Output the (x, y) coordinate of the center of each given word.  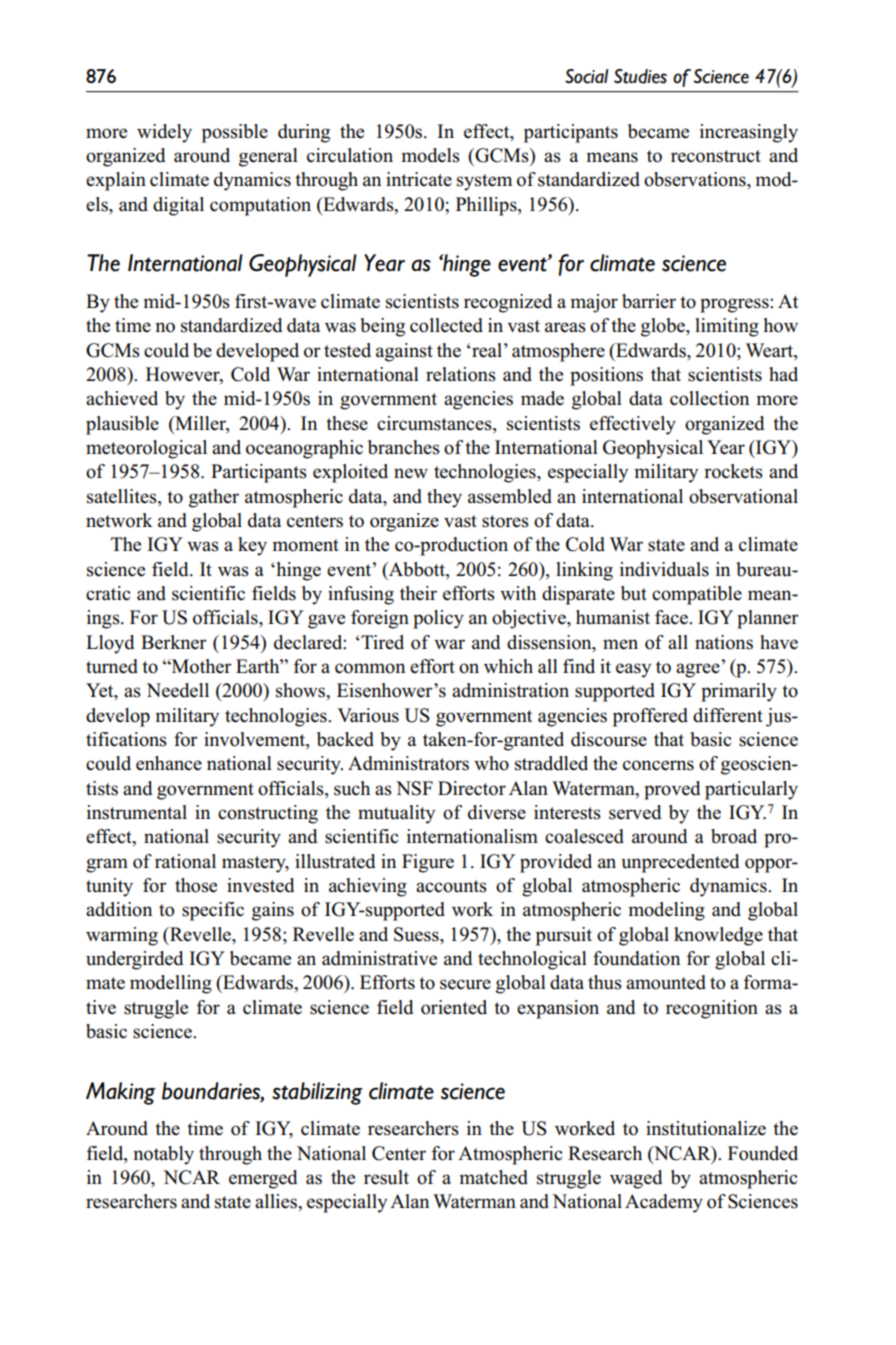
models (430, 155)
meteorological (146, 449)
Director (472, 788)
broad (734, 836)
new (411, 473)
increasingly (749, 133)
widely (164, 133)
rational (185, 861)
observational (743, 496)
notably (163, 1155)
